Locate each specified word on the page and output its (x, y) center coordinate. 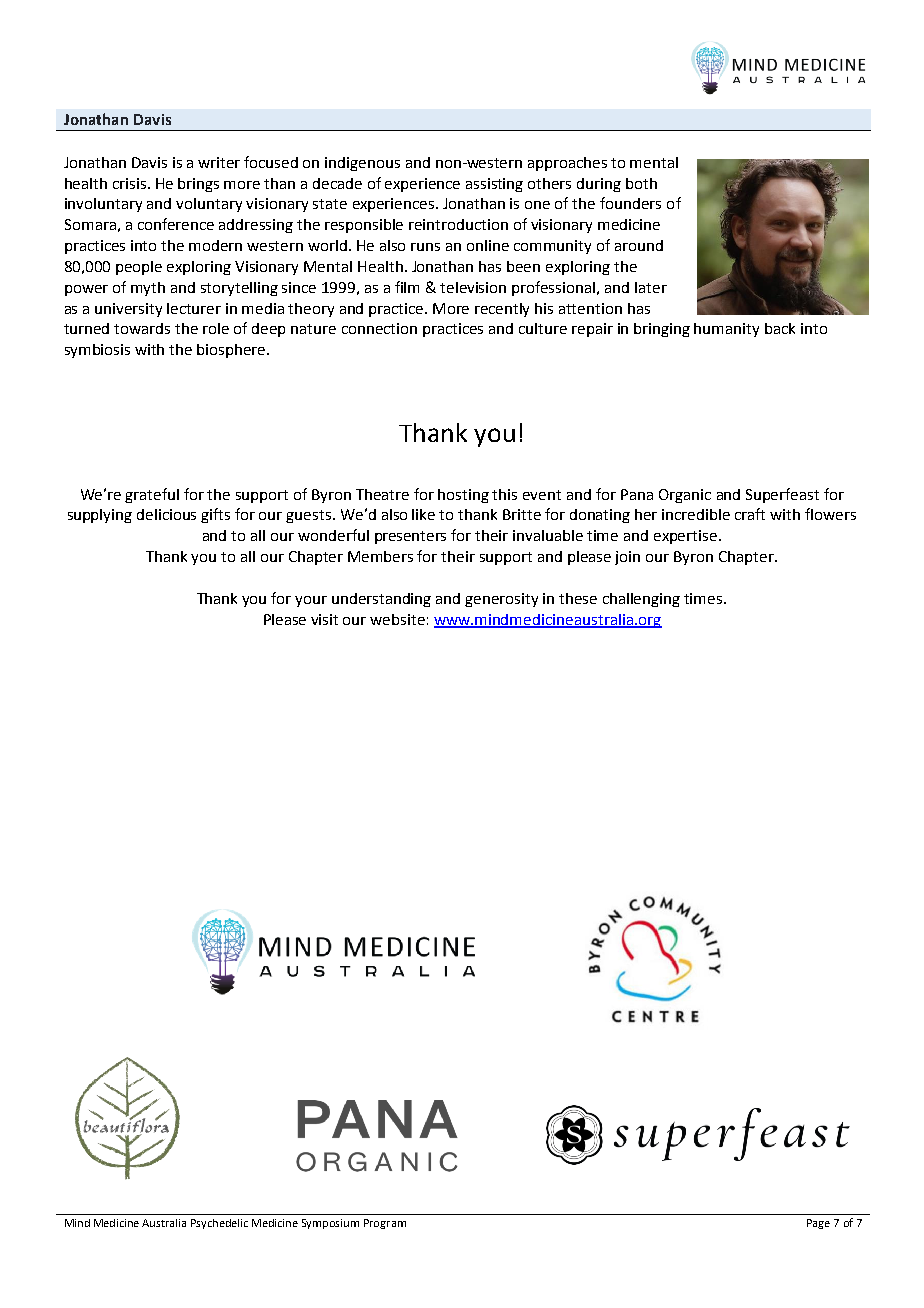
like (423, 514)
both (641, 183)
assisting (494, 185)
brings (198, 185)
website (397, 619)
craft (750, 514)
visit (324, 619)
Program (385, 1224)
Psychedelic (219, 1224)
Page (818, 1224)
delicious (166, 514)
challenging (641, 600)
